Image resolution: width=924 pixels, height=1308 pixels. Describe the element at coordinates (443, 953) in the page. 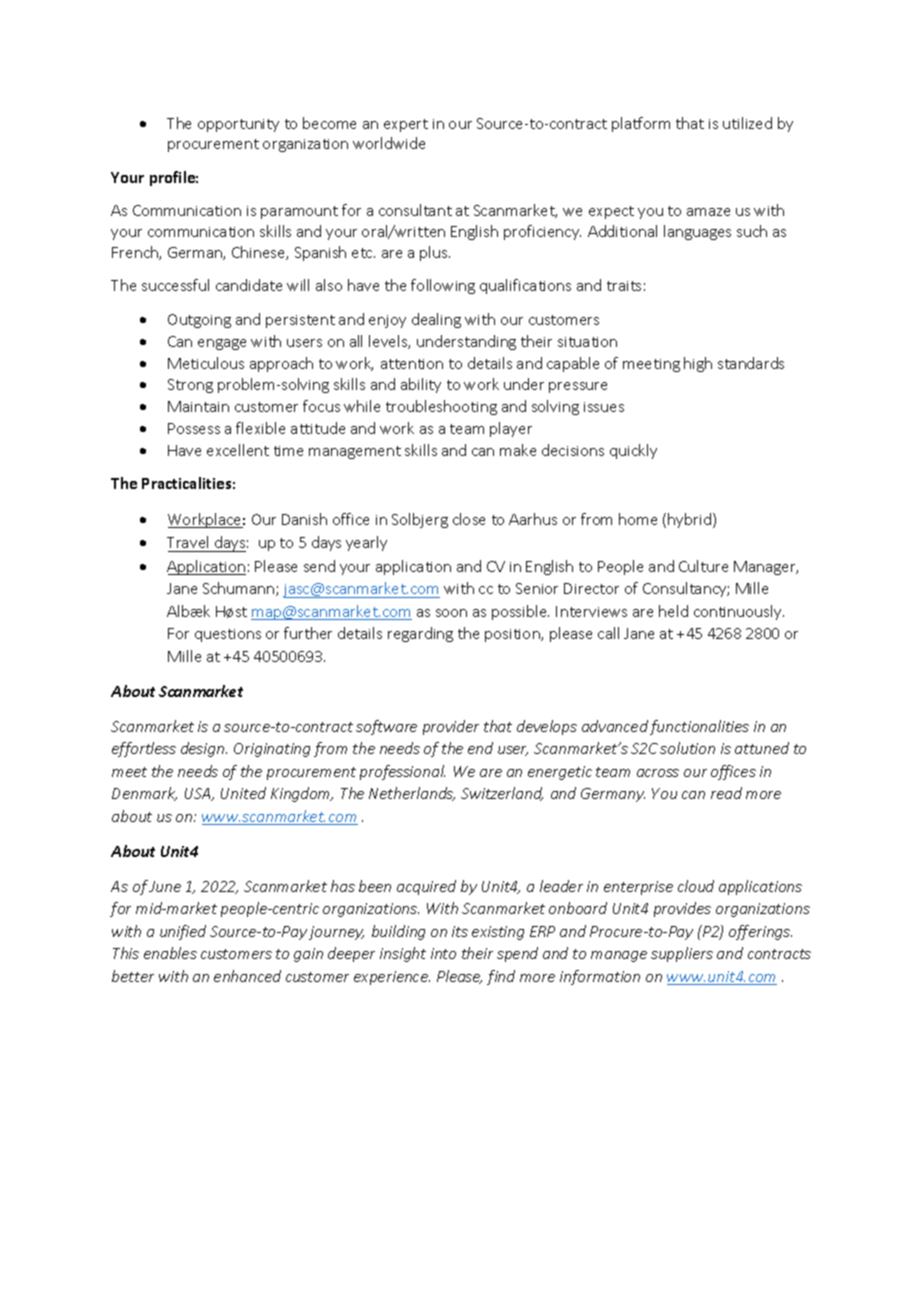

I see `into` at that location.
